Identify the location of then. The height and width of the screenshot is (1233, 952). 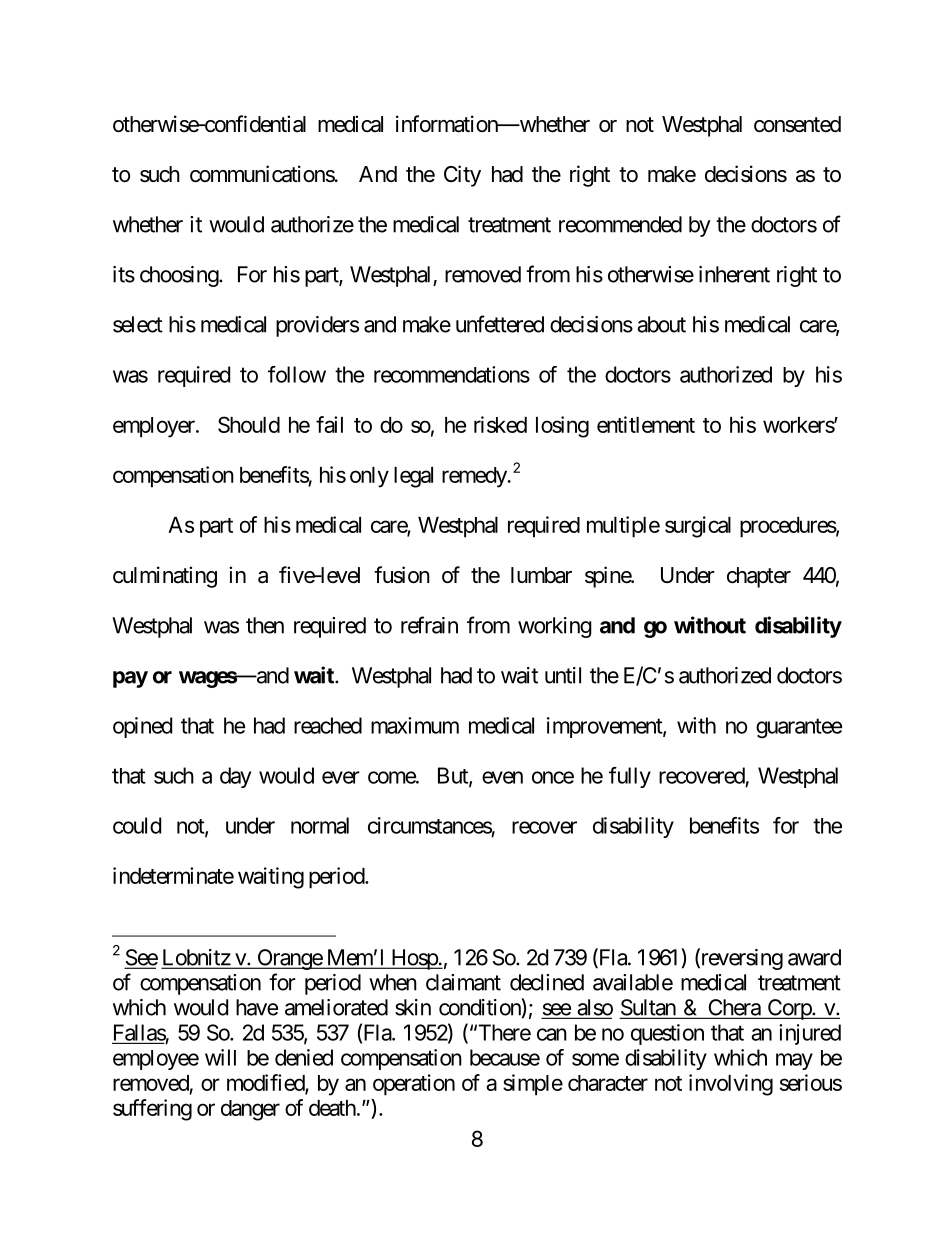
(265, 625).
